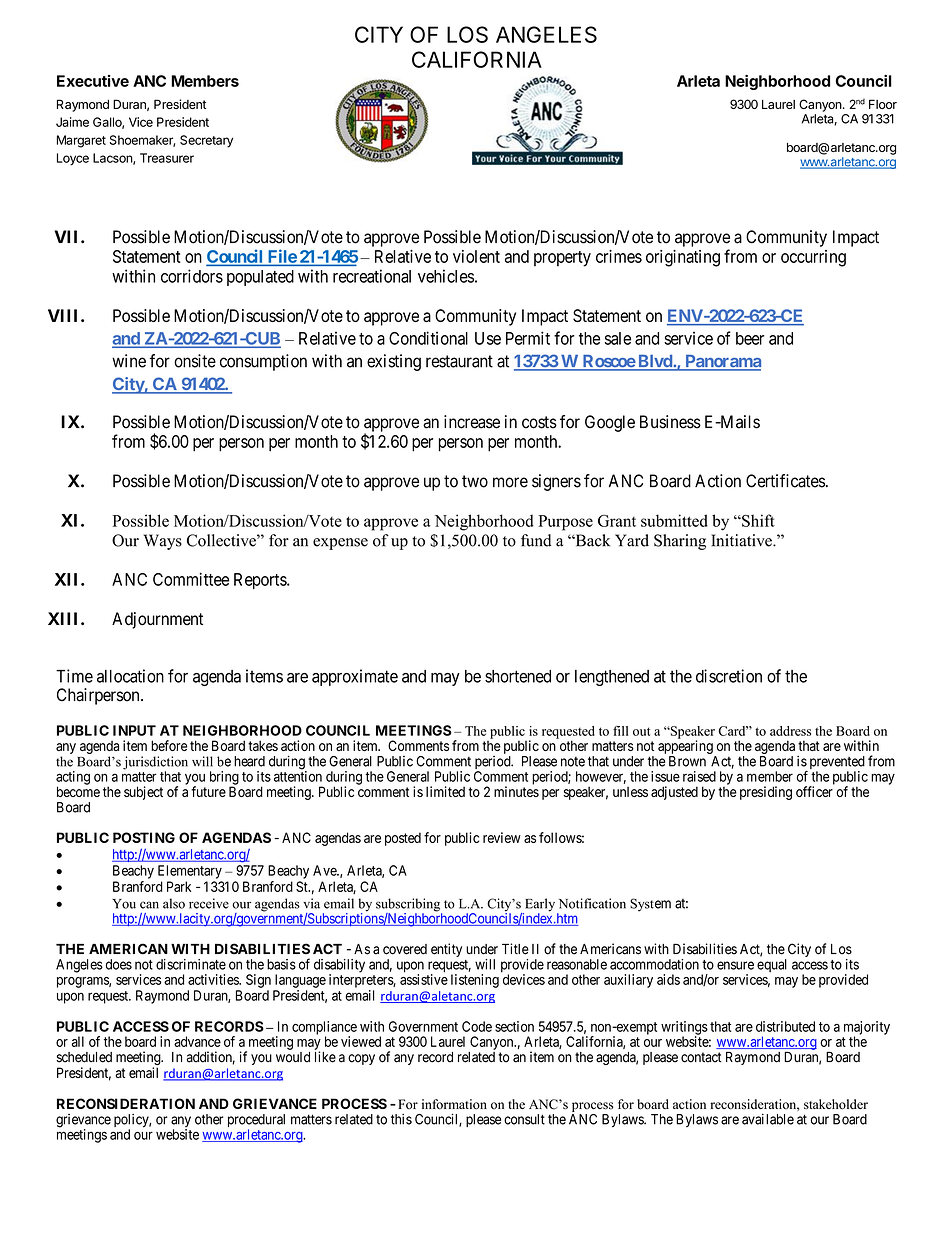 The height and width of the screenshot is (1233, 952). Describe the element at coordinates (883, 104) in the screenshot. I see `Floor` at that location.
